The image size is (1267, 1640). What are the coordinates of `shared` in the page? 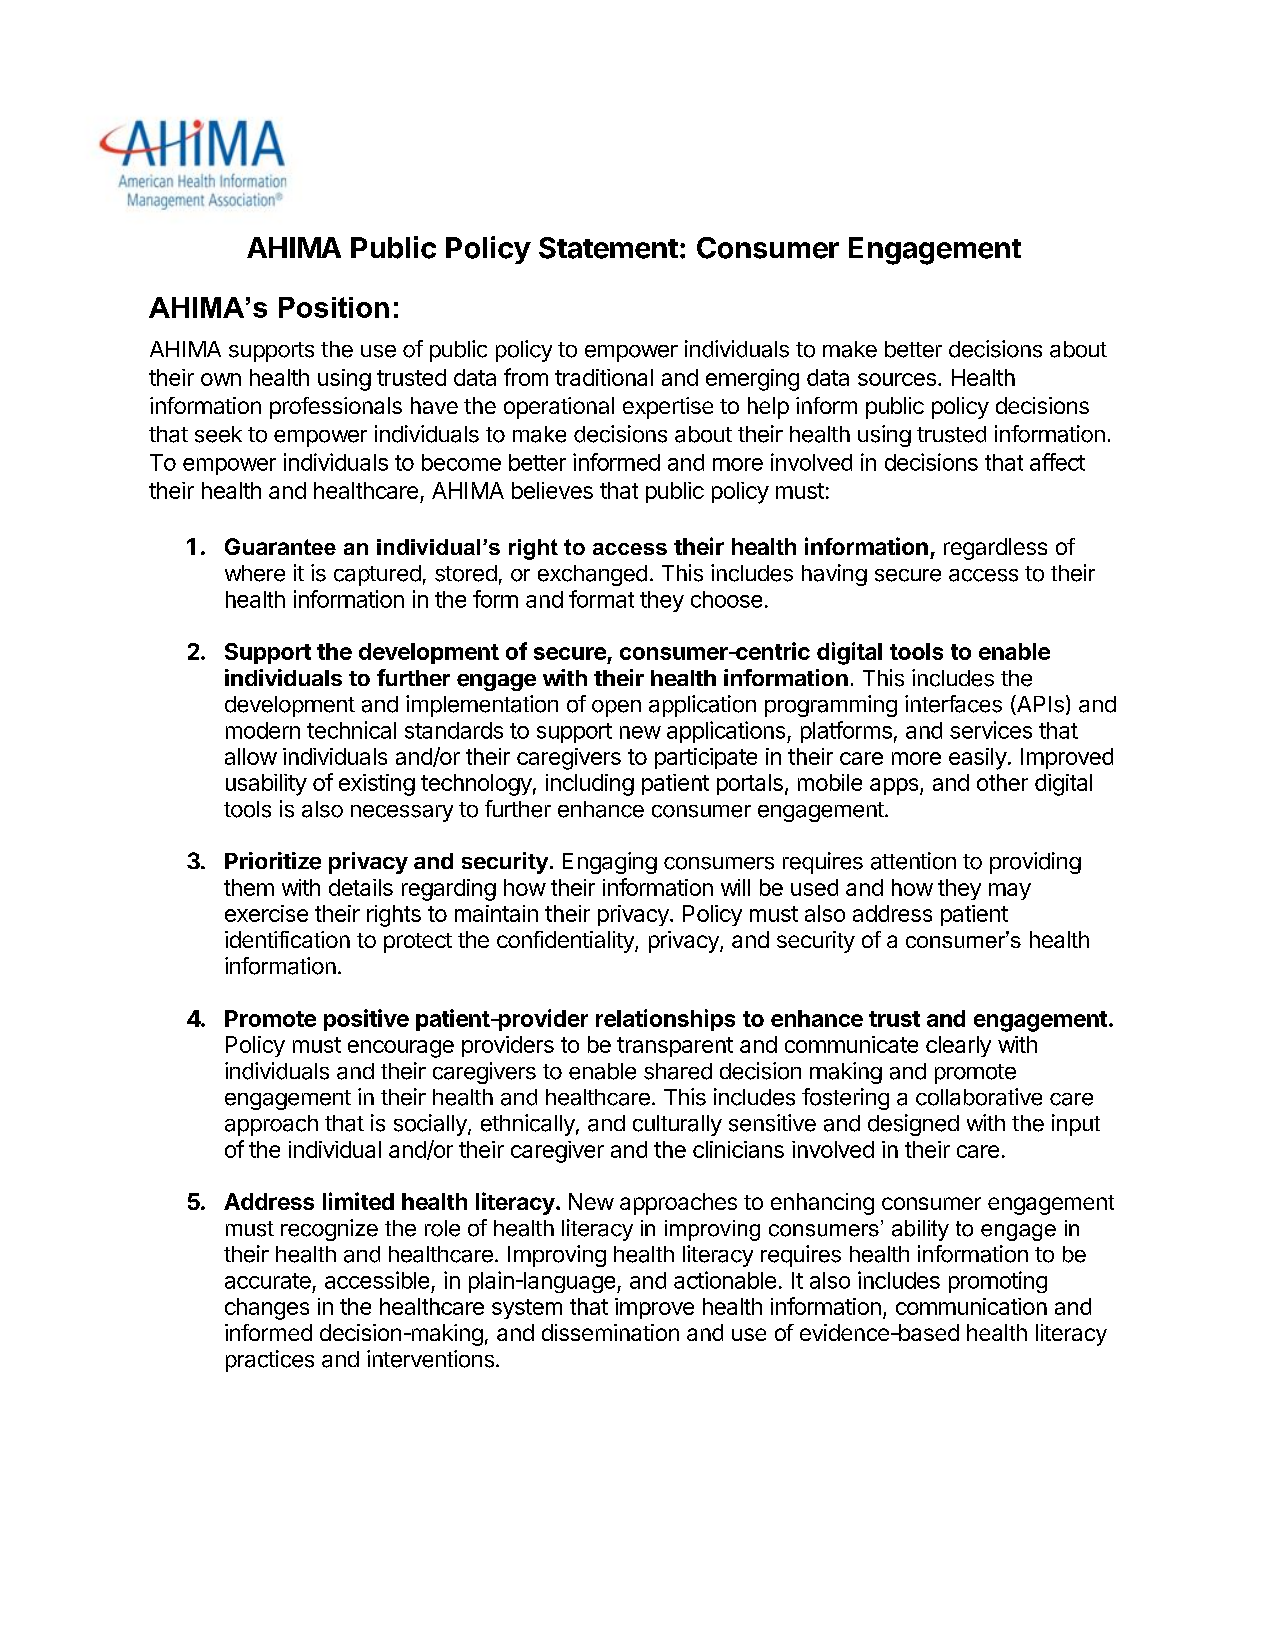 It's located at (678, 1071).
